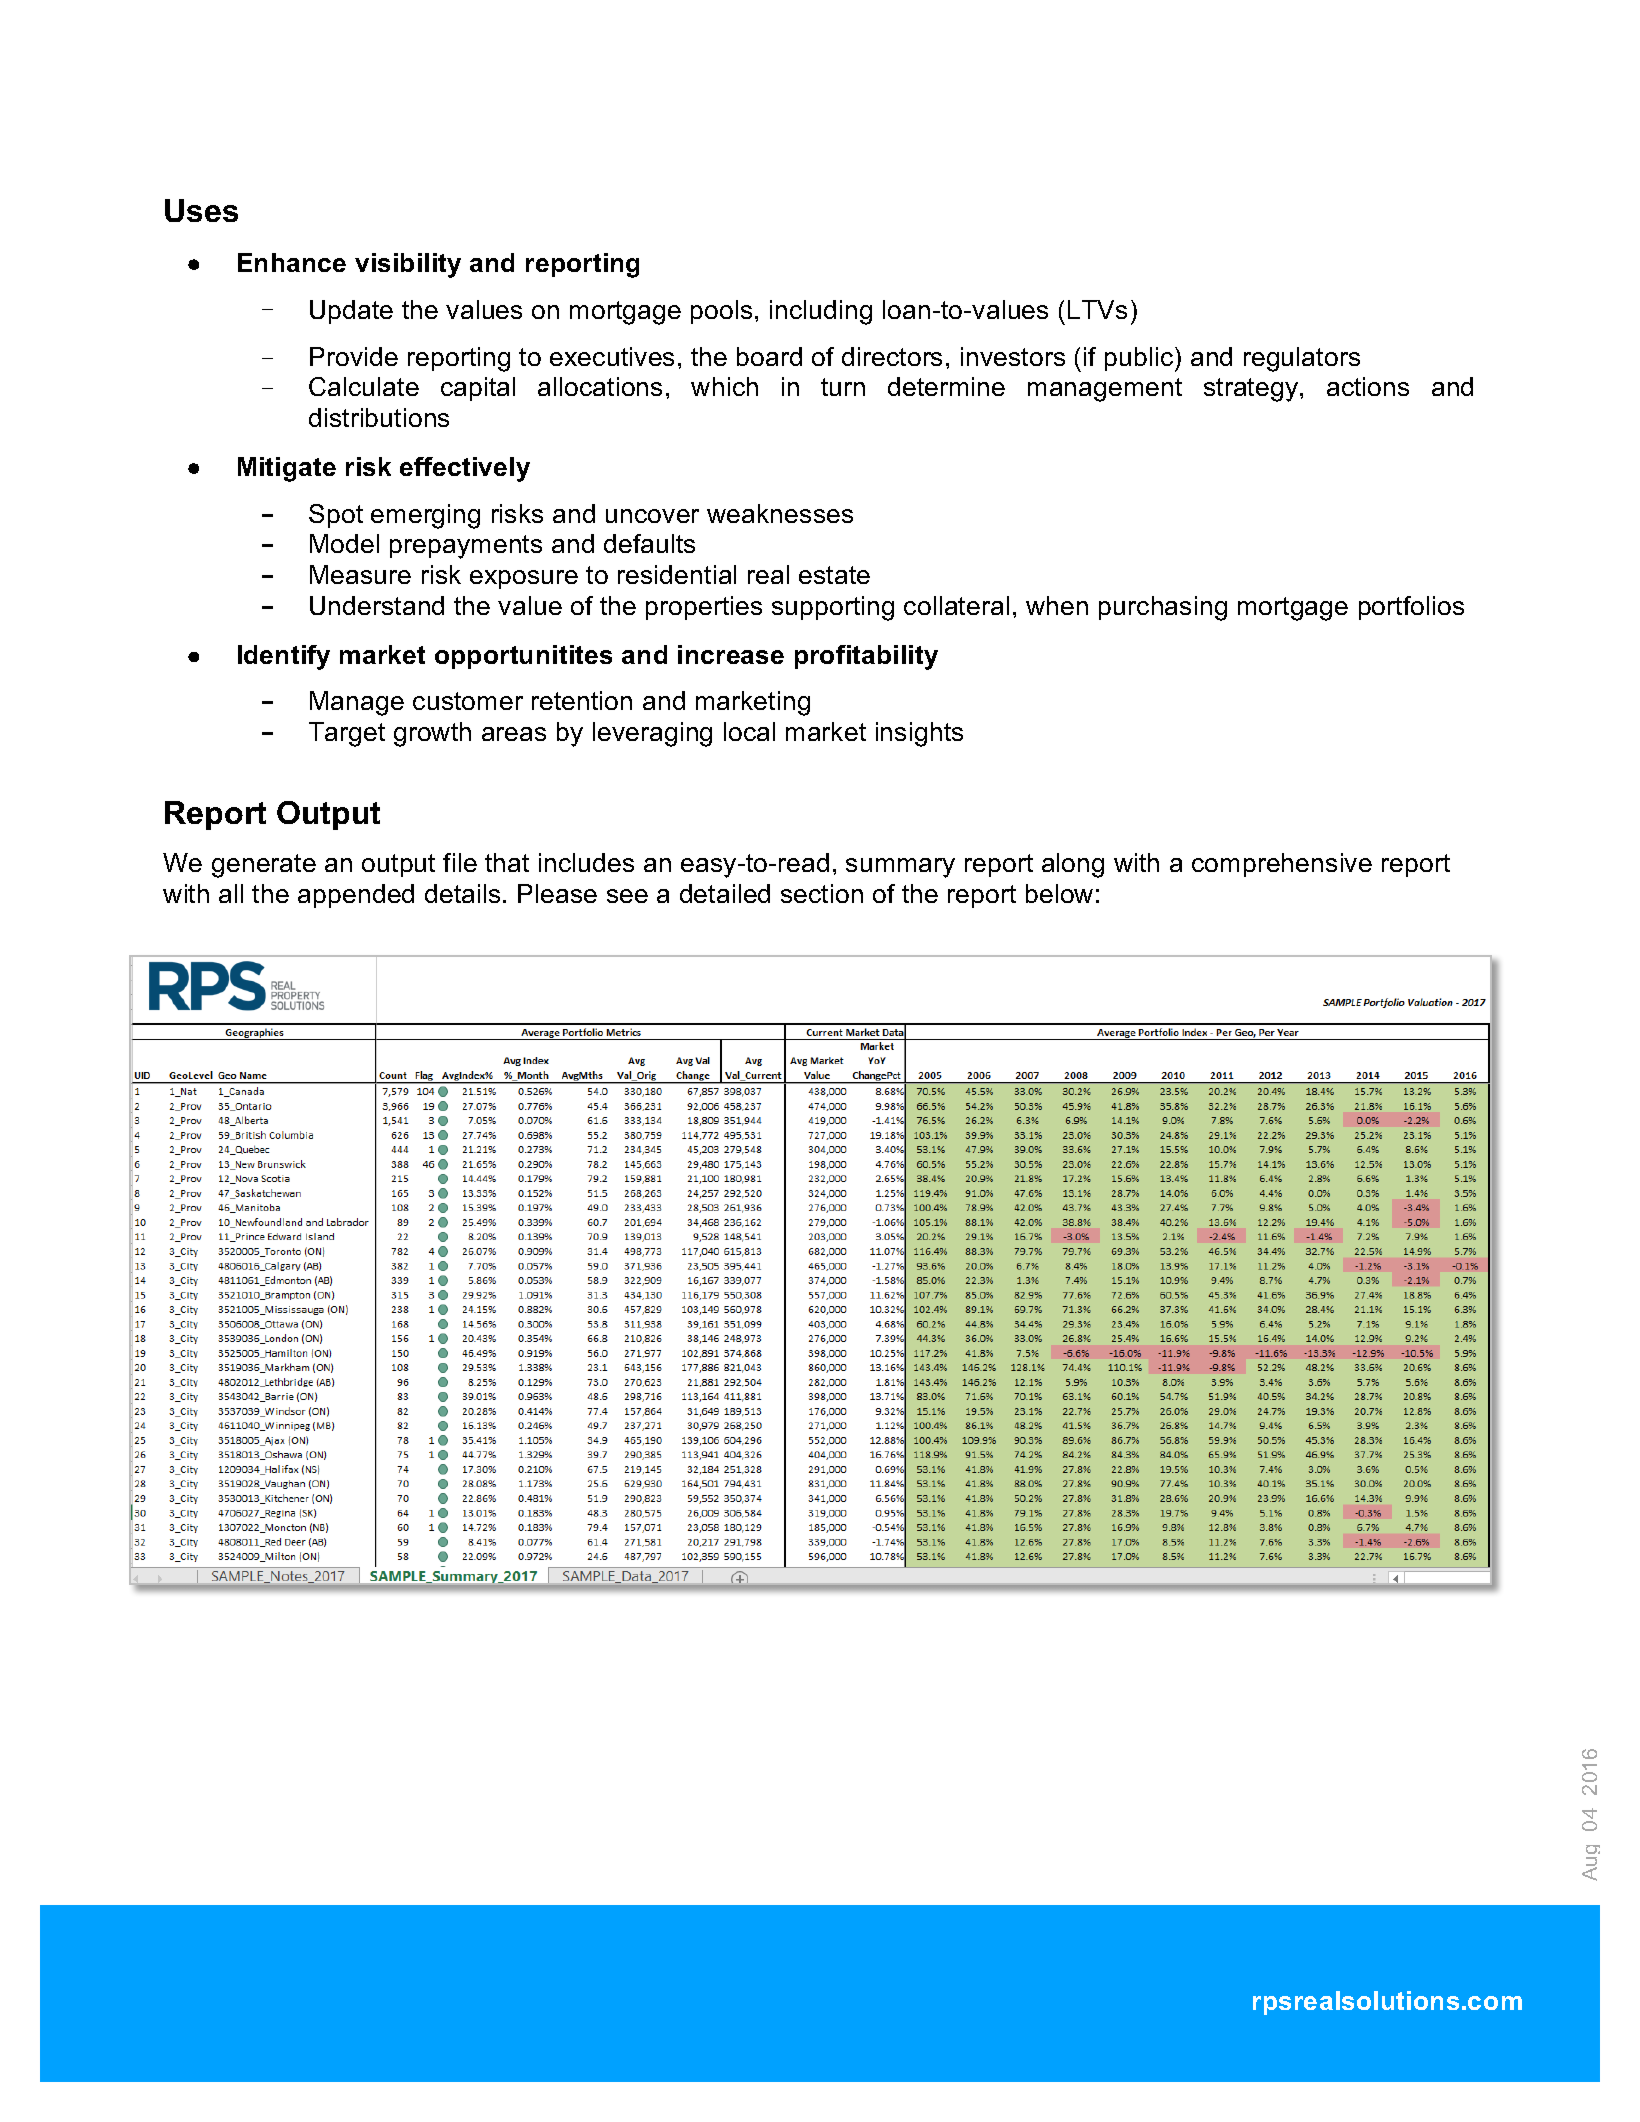  I want to click on Target, so click(347, 734).
